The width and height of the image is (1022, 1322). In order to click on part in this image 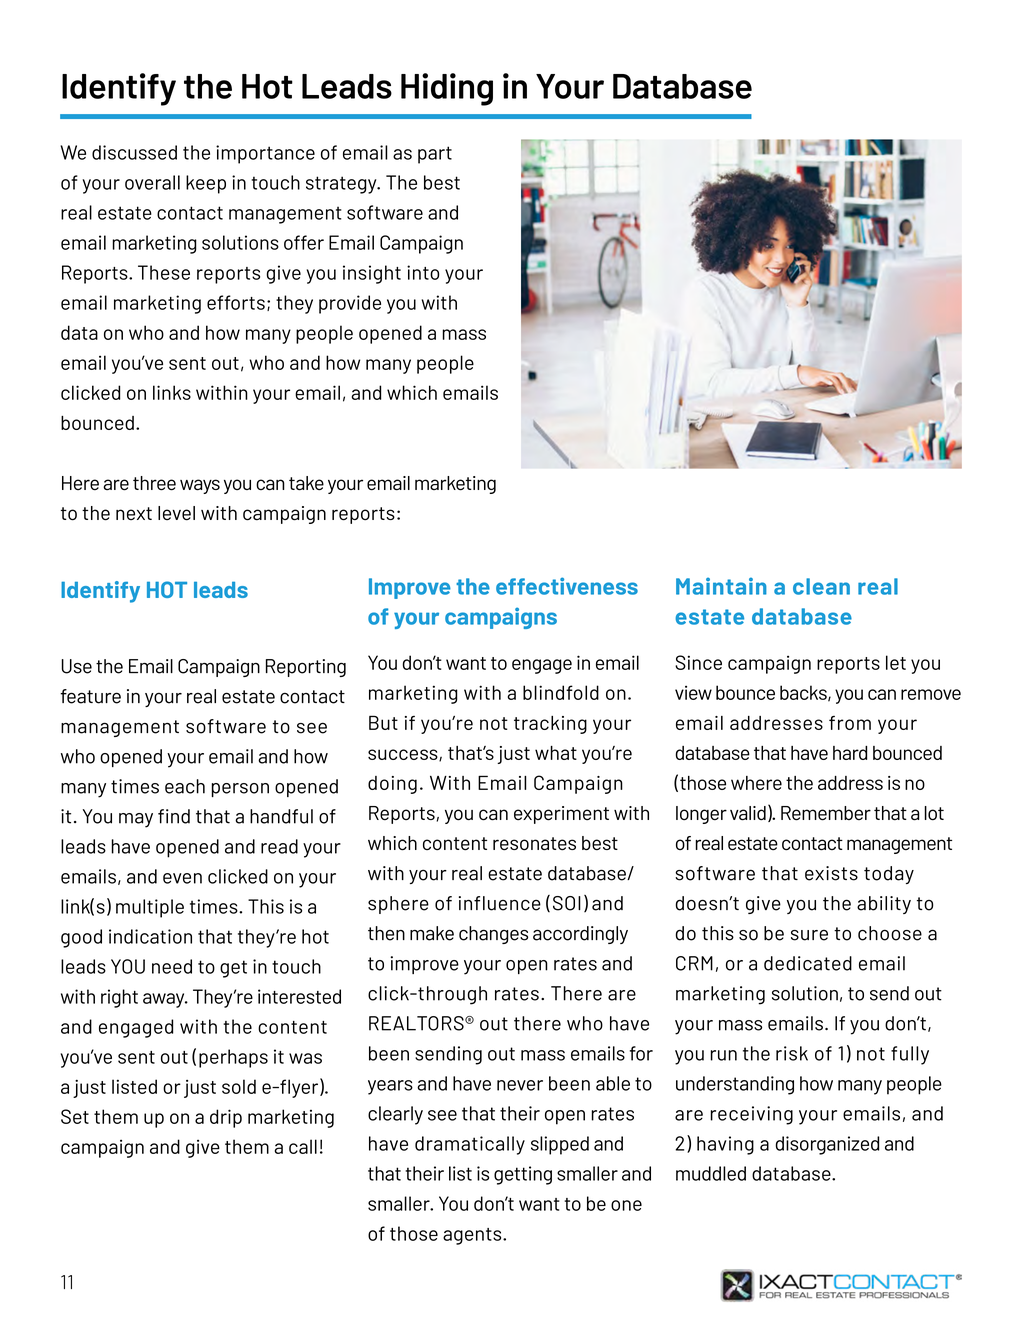, I will do `click(435, 155)`.
